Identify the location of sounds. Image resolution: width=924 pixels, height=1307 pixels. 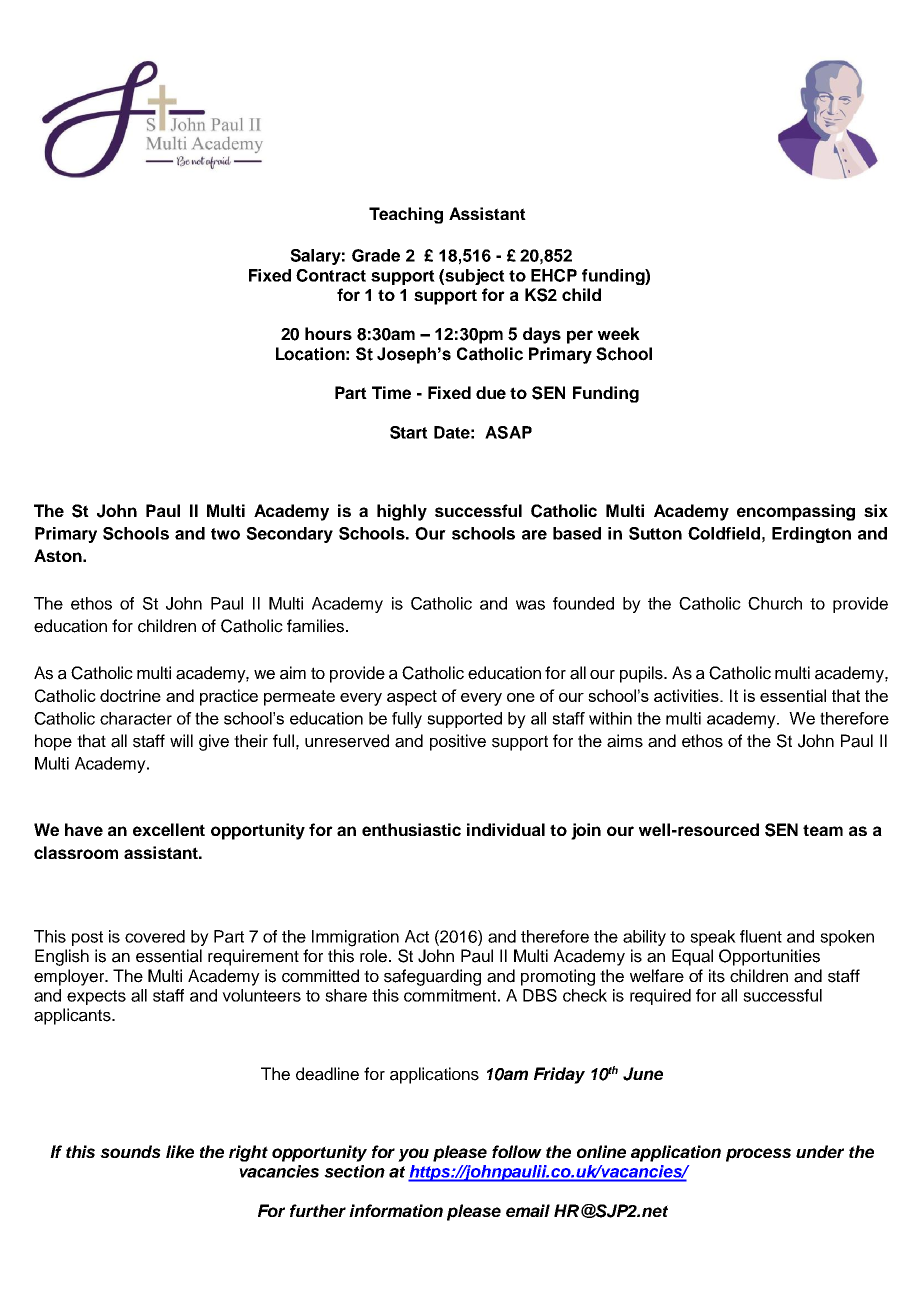
(130, 1151).
